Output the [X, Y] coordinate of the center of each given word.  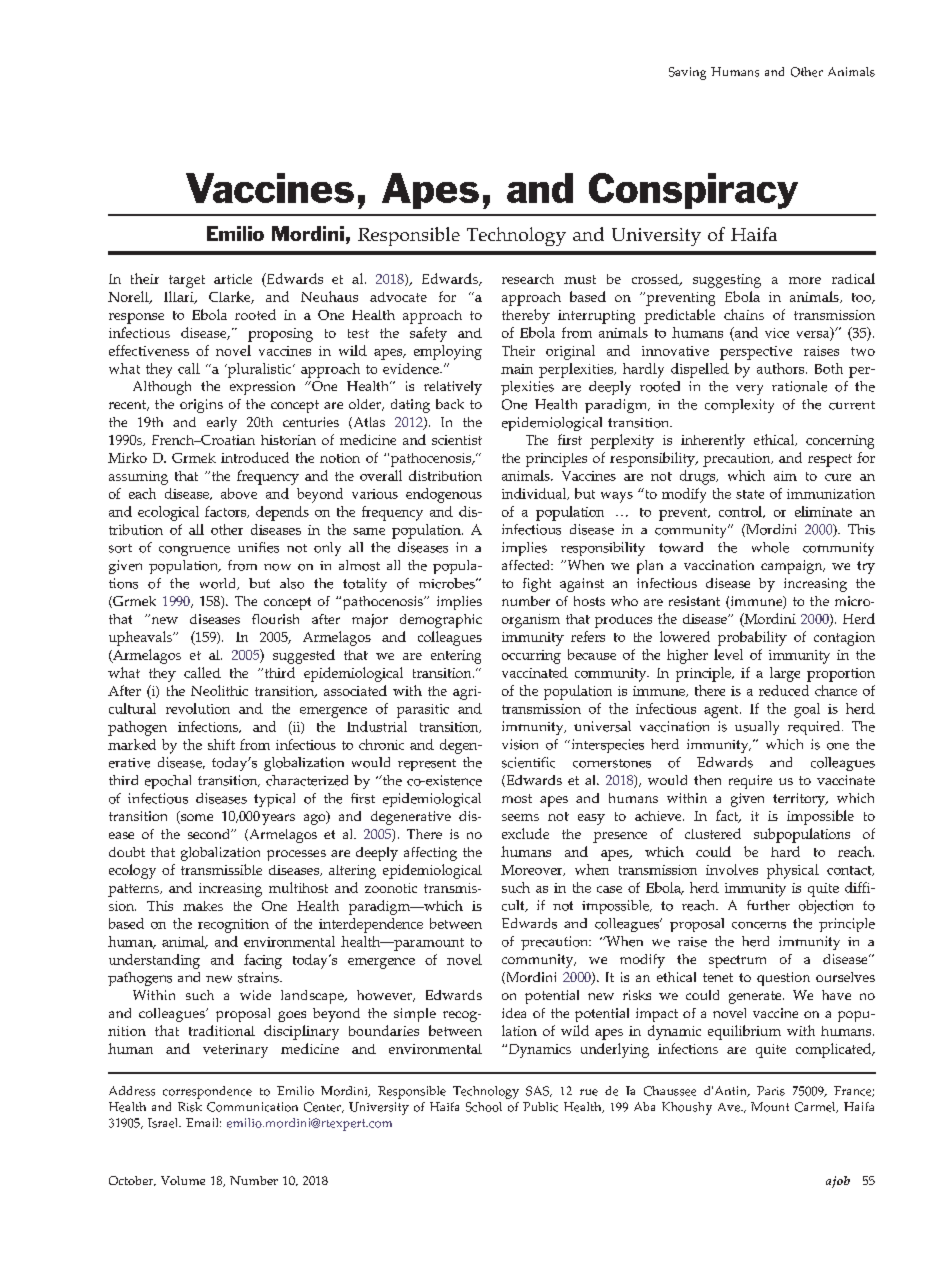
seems [520, 817]
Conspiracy [693, 191]
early [222, 424]
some [196, 819]
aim [785, 476]
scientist [457, 440]
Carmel [816, 1107]
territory [800, 800]
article [233, 279]
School [484, 1107]
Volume [183, 1180]
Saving [687, 73]
